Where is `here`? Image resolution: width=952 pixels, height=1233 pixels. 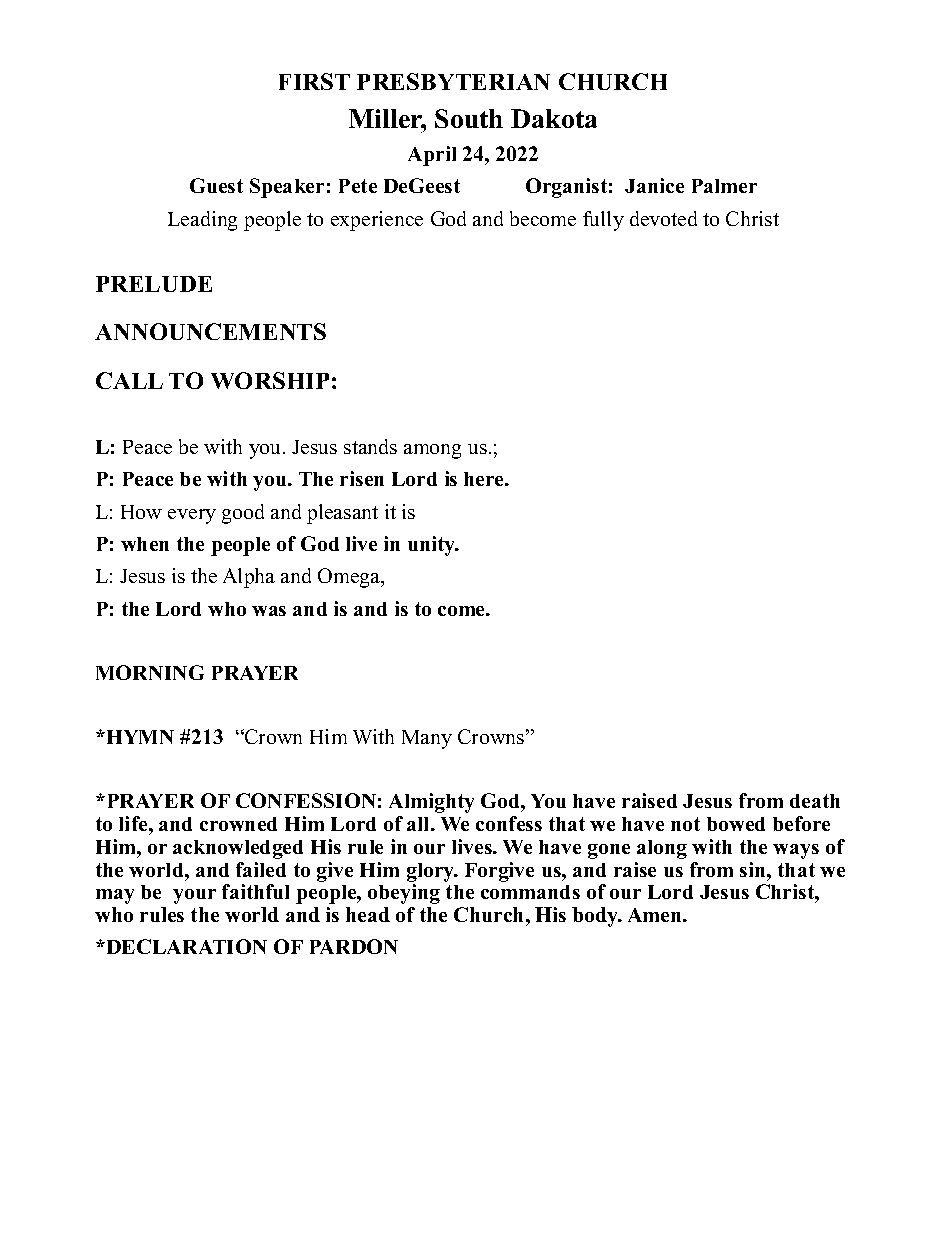 here is located at coordinates (485, 479).
